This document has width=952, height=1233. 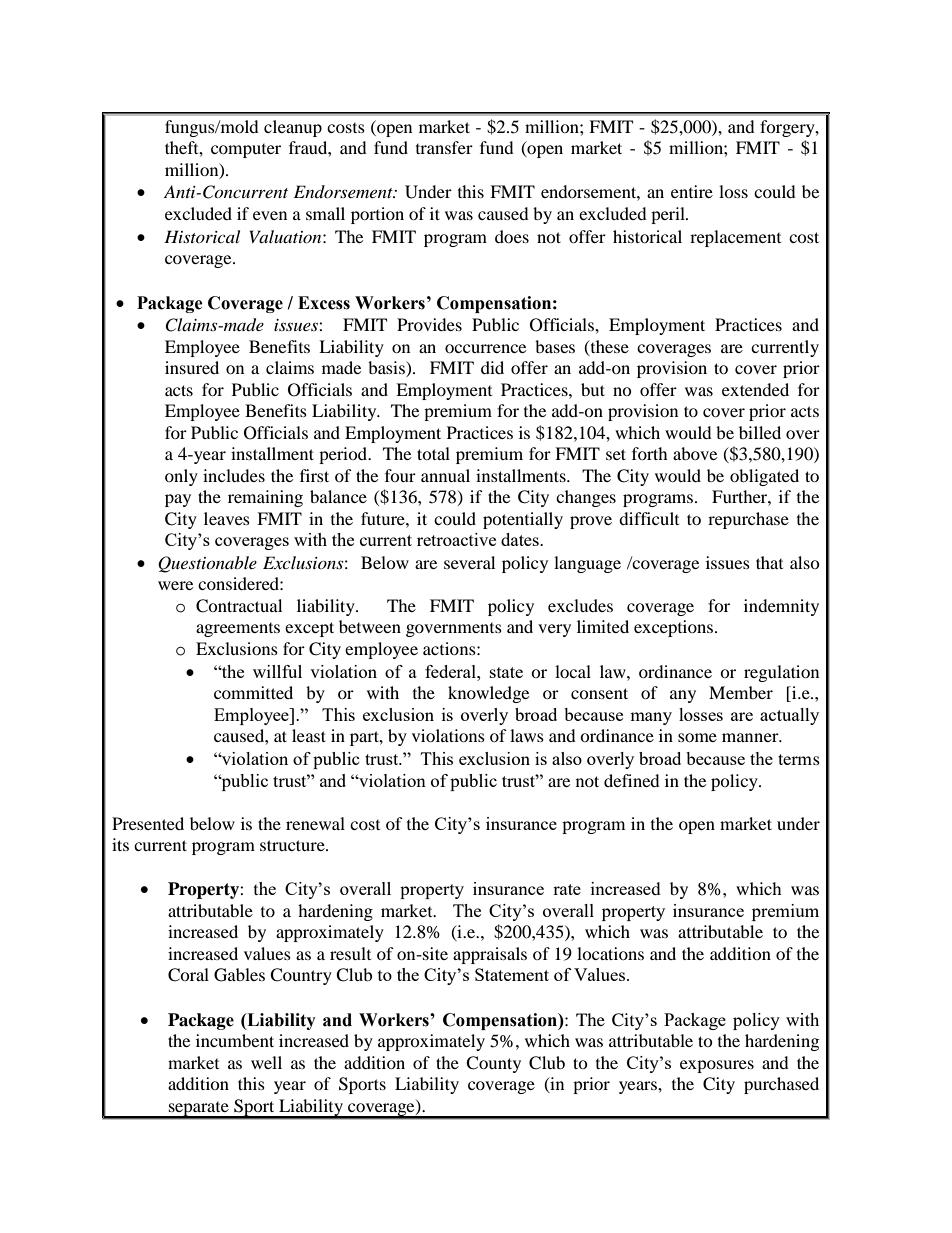 I want to click on entire, so click(x=692, y=191).
